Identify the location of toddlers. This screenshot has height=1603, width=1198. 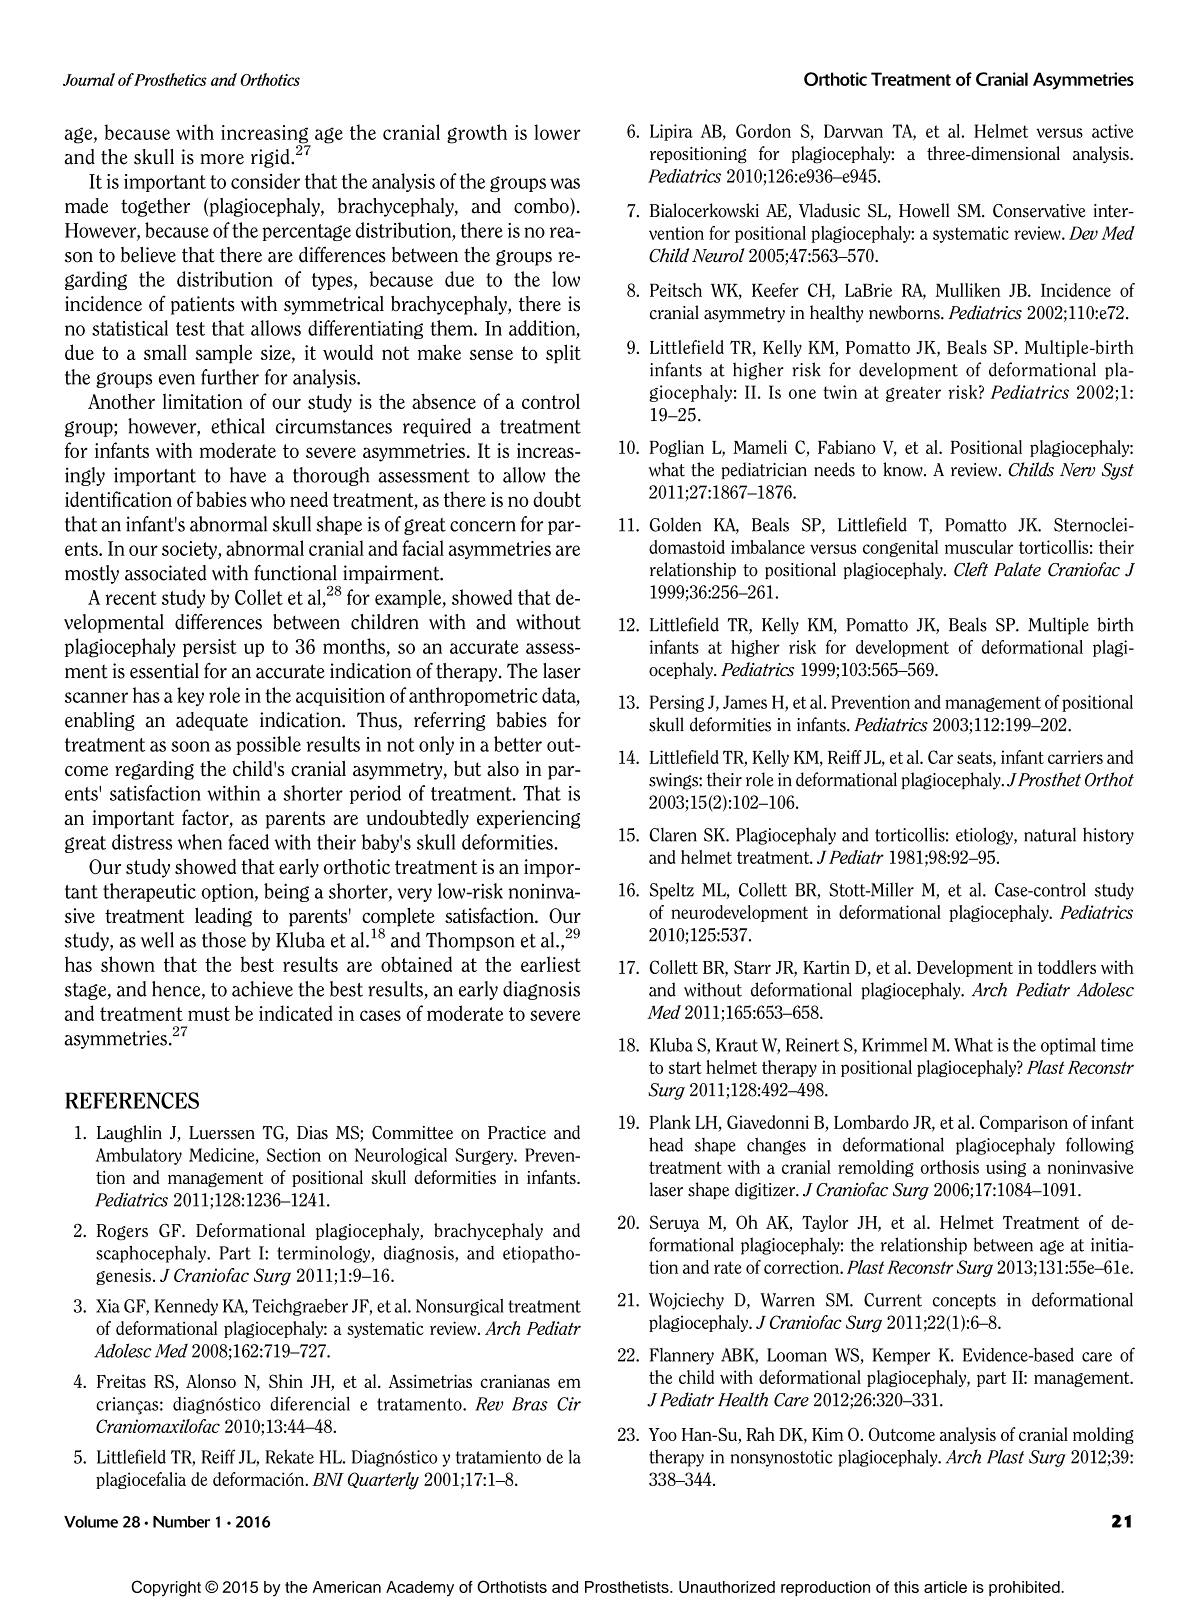
(1067, 967).
